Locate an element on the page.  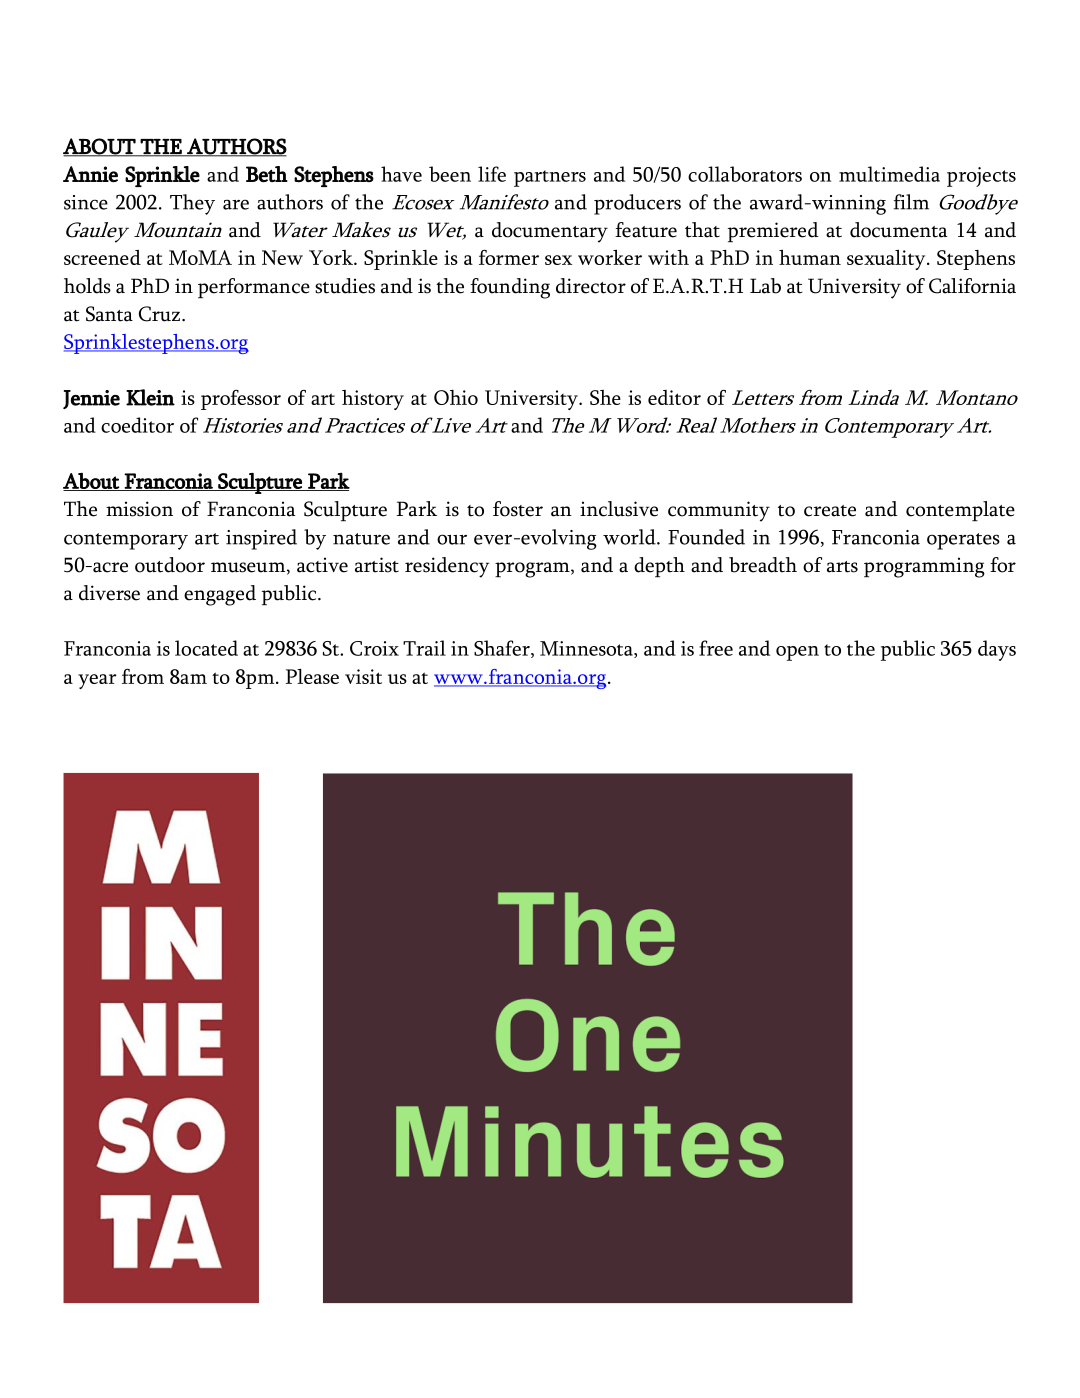
located is located at coordinates (206, 648).
